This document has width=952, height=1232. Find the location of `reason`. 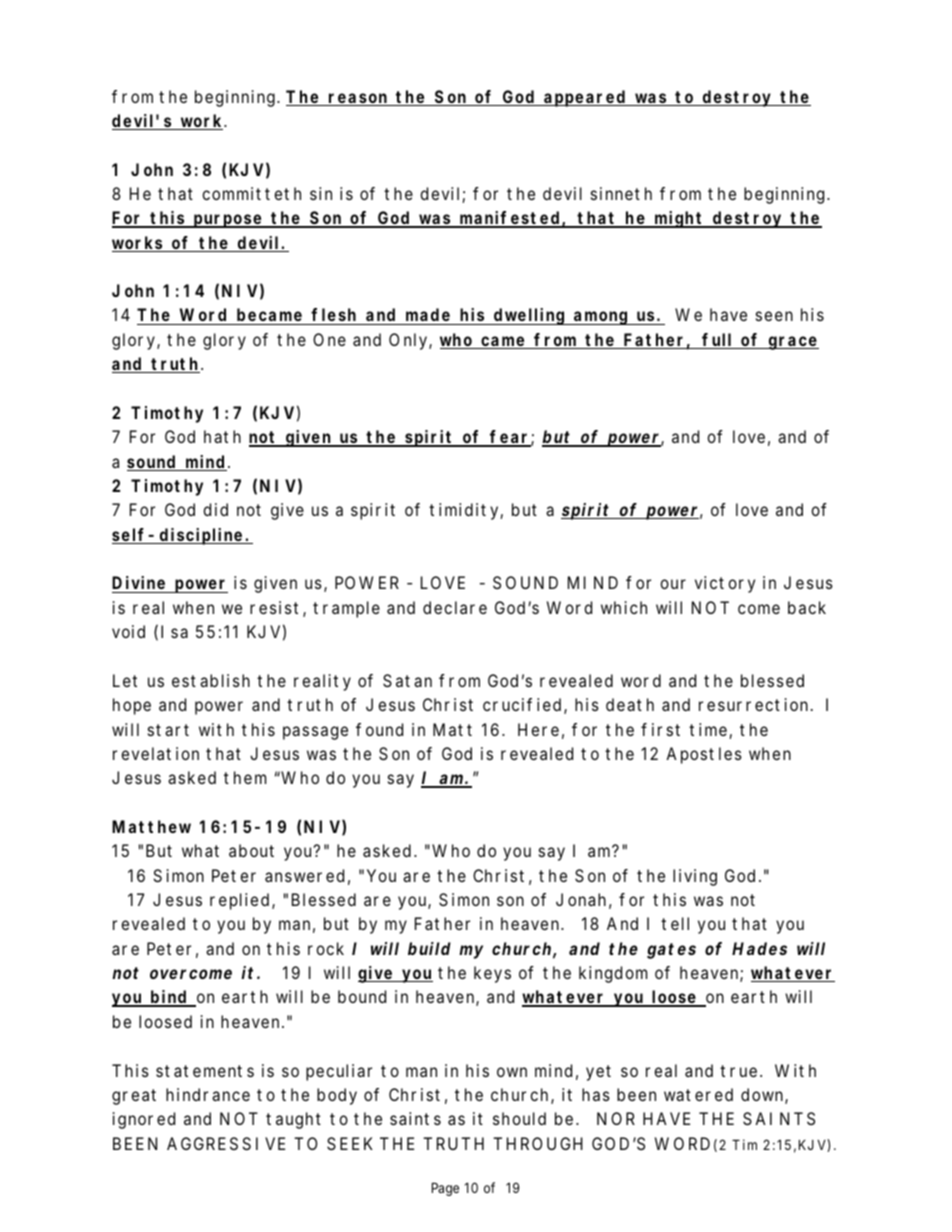

reason is located at coordinates (358, 99).
